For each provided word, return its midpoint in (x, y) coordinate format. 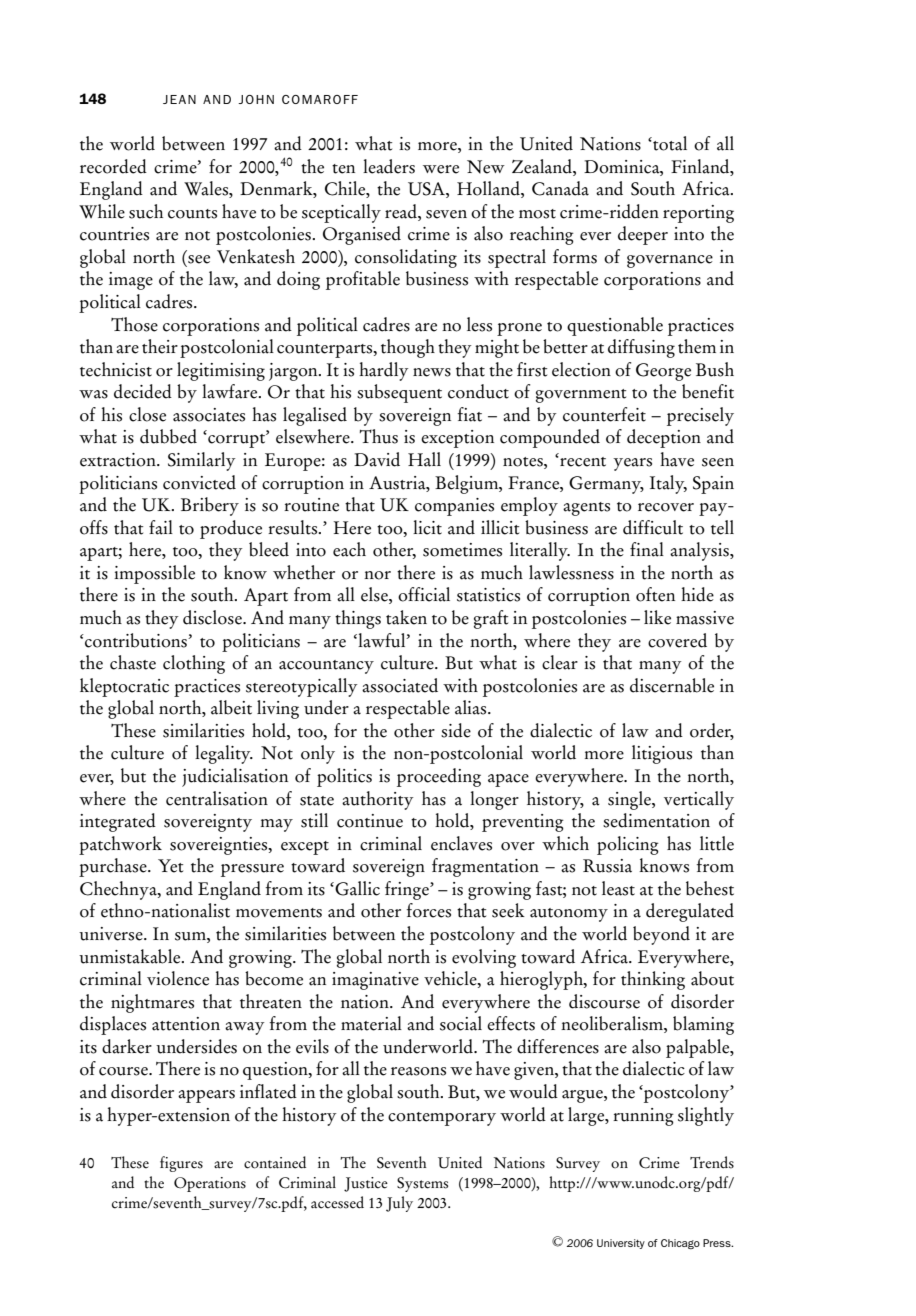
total (669, 143)
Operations (210, 1184)
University (621, 1244)
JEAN (179, 99)
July (399, 1204)
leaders (389, 166)
